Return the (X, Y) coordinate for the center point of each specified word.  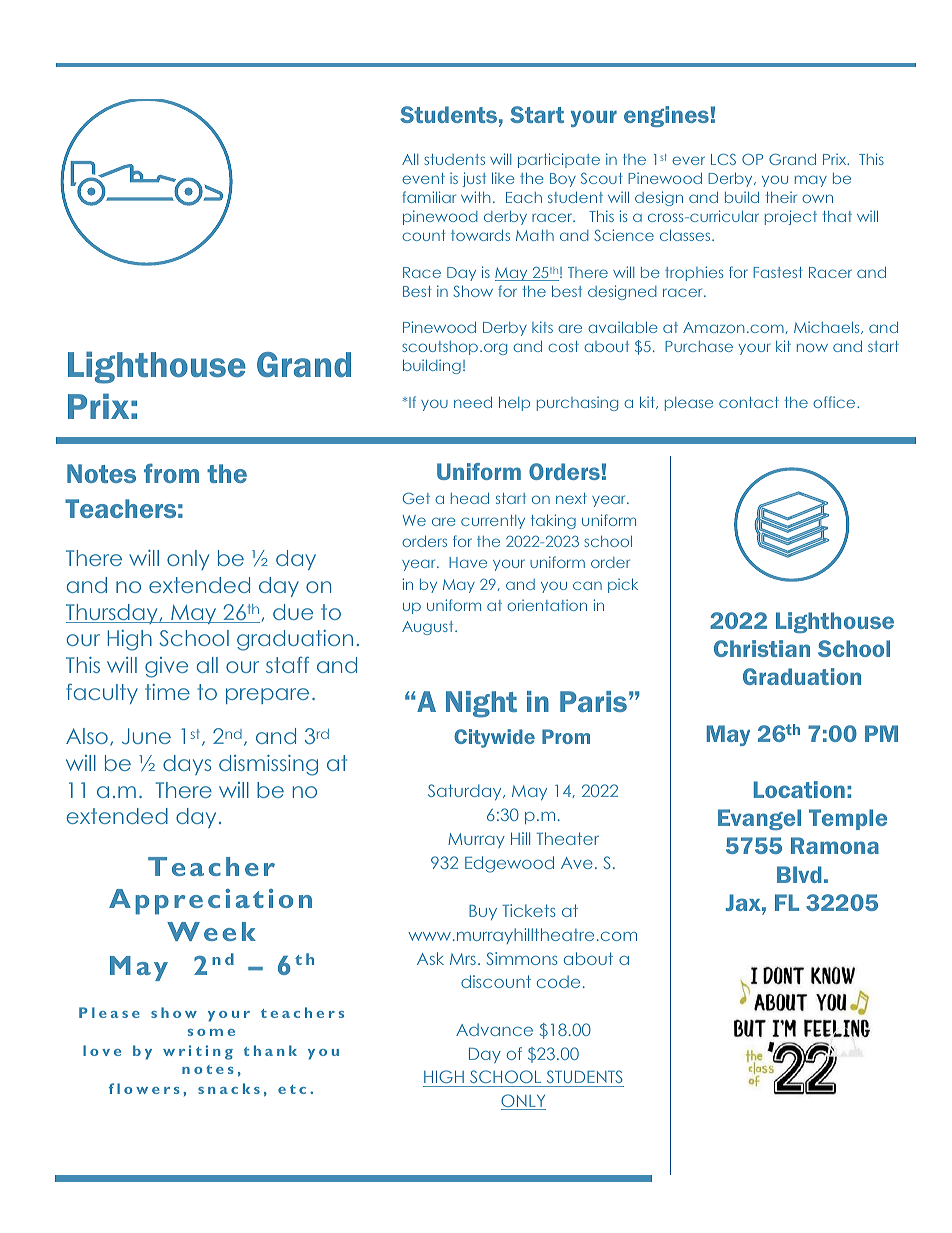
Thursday (113, 614)
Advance (494, 1029)
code (558, 981)
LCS (723, 159)
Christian (762, 648)
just (474, 179)
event (423, 178)
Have (468, 562)
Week (211, 931)
